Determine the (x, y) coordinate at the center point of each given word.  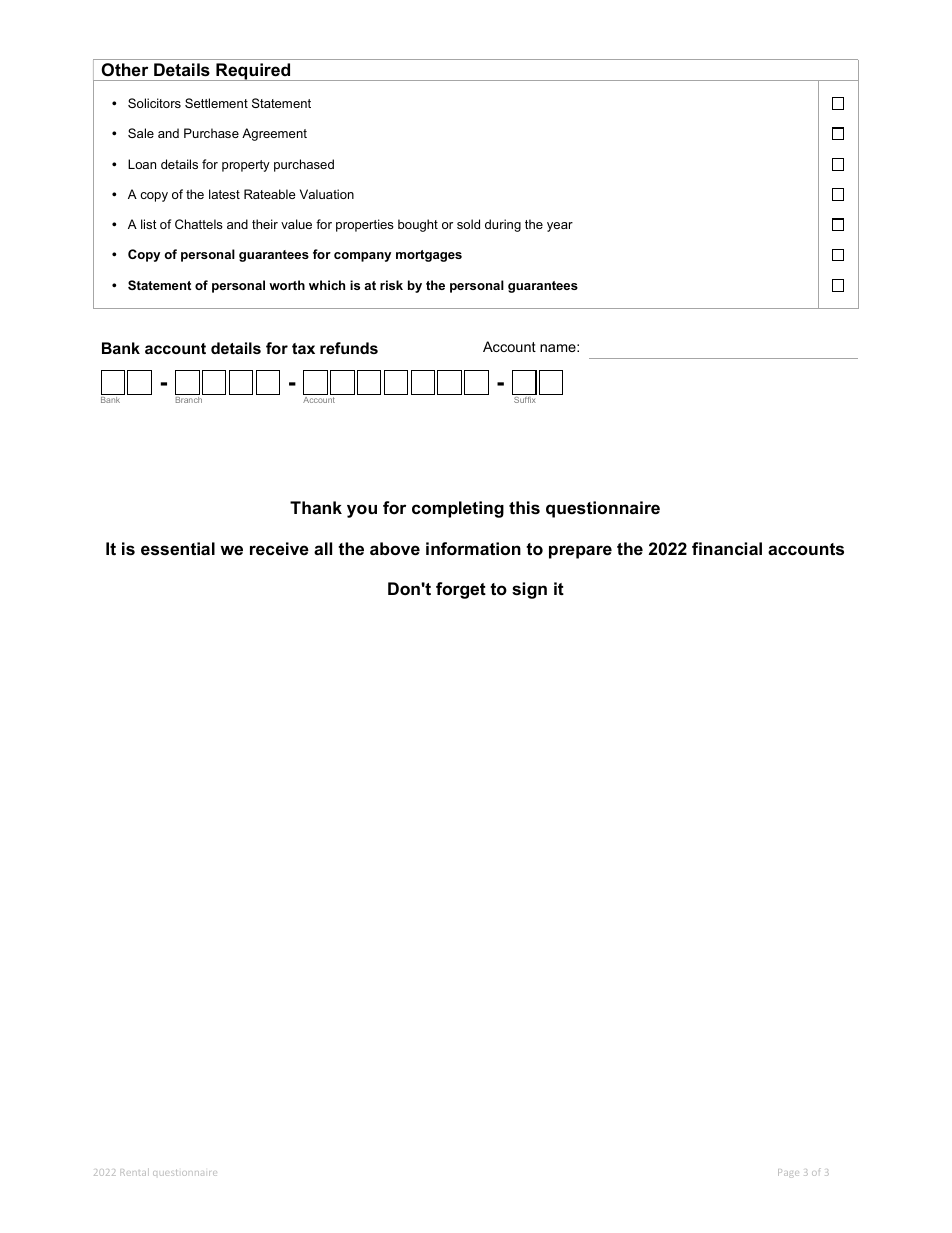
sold (468, 224)
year (560, 227)
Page (788, 1173)
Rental (135, 1172)
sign (529, 590)
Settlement (216, 103)
